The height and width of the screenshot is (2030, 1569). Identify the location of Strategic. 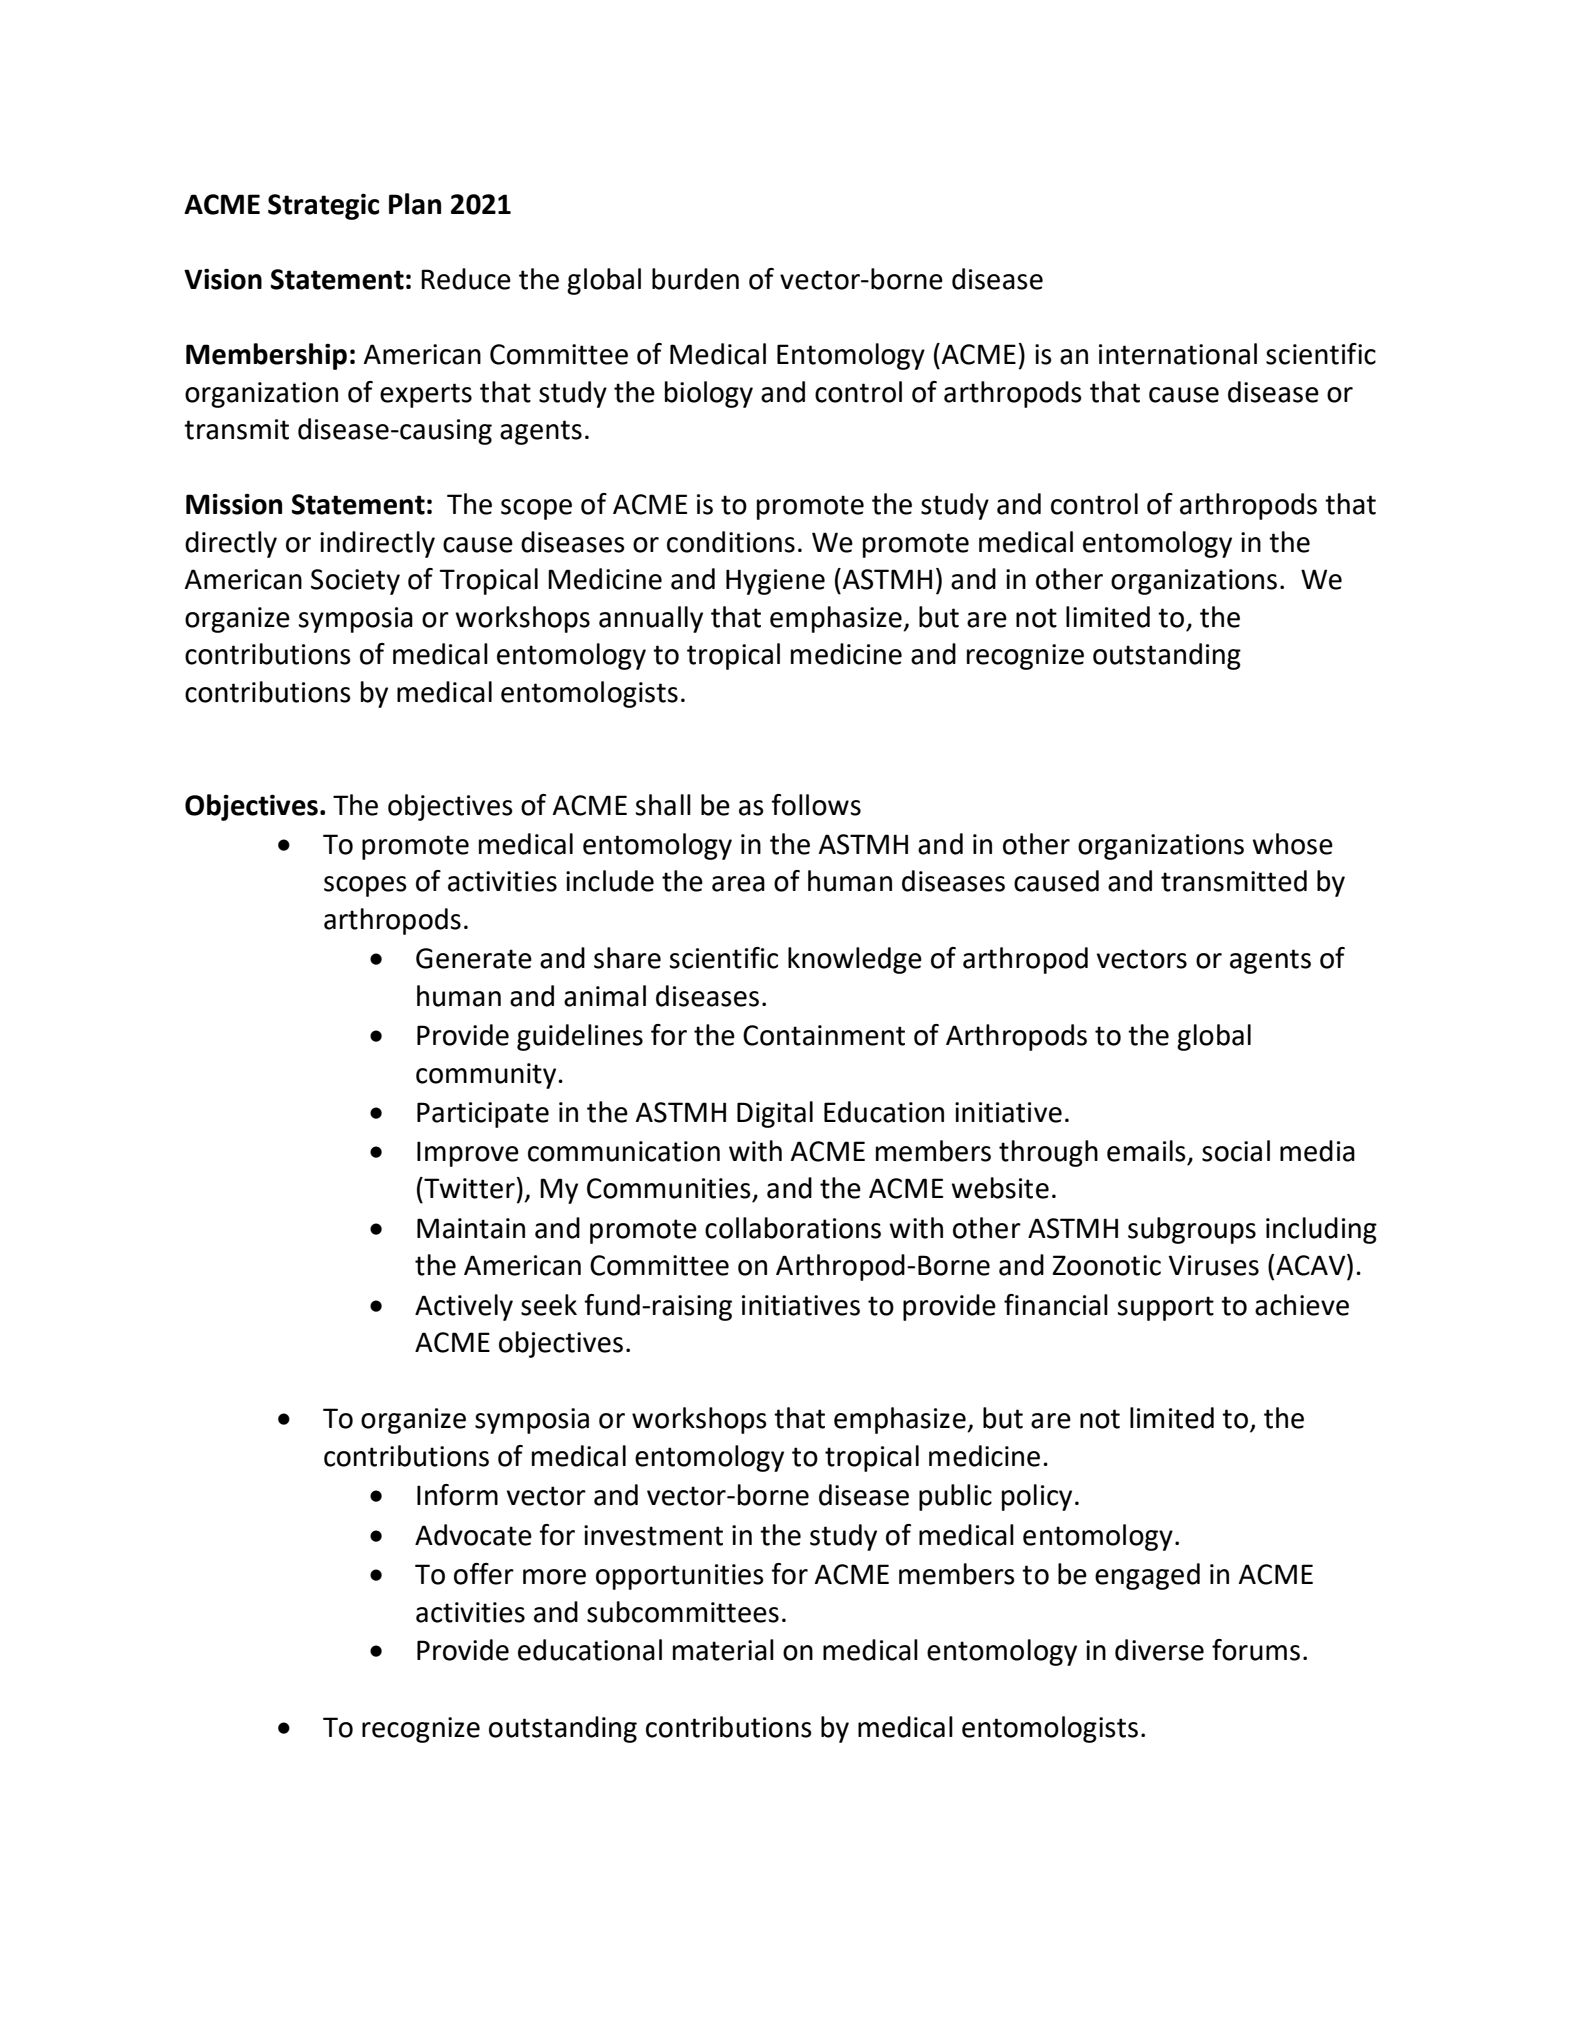
(323, 207).
